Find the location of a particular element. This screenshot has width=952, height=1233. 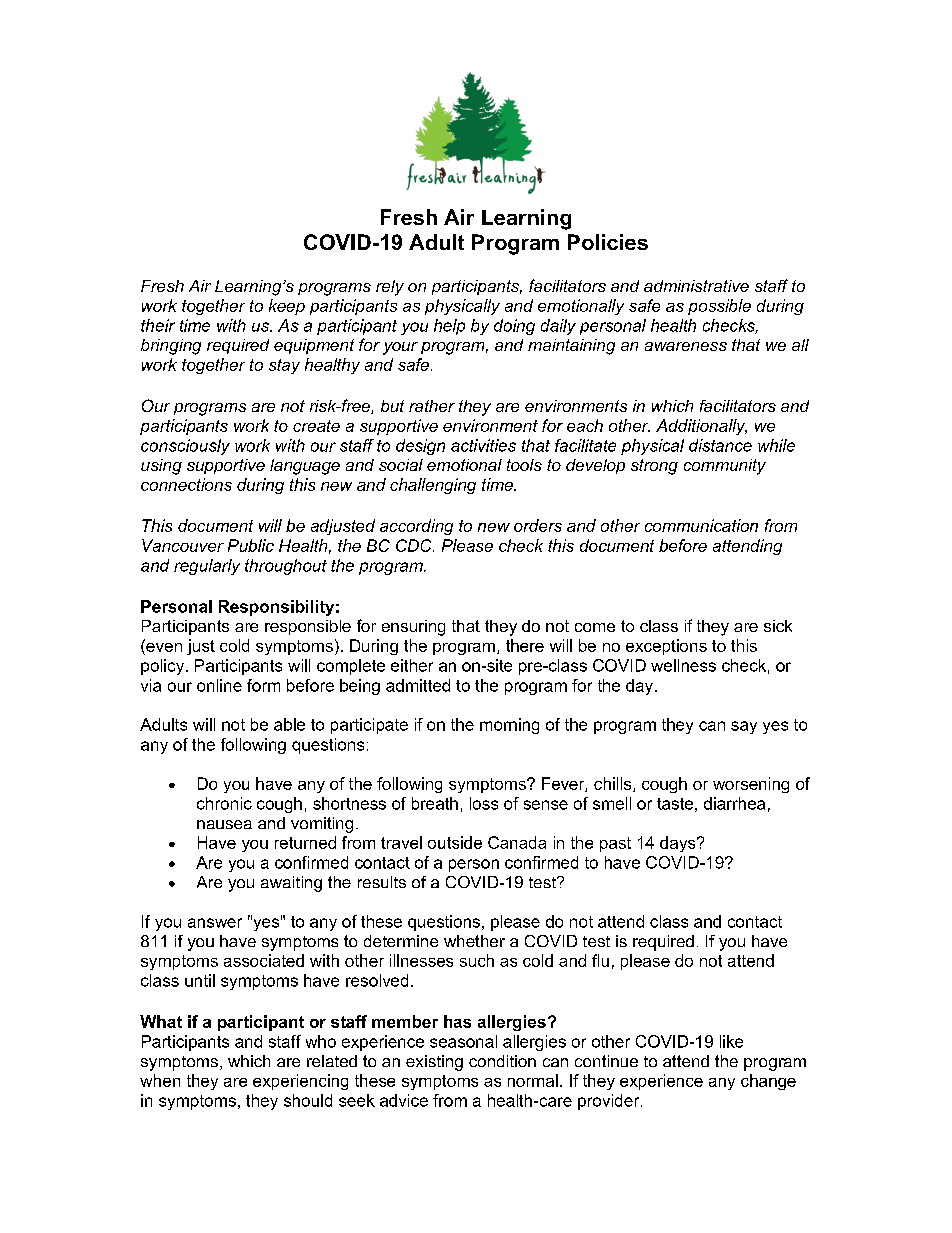

existing is located at coordinates (434, 1063).
